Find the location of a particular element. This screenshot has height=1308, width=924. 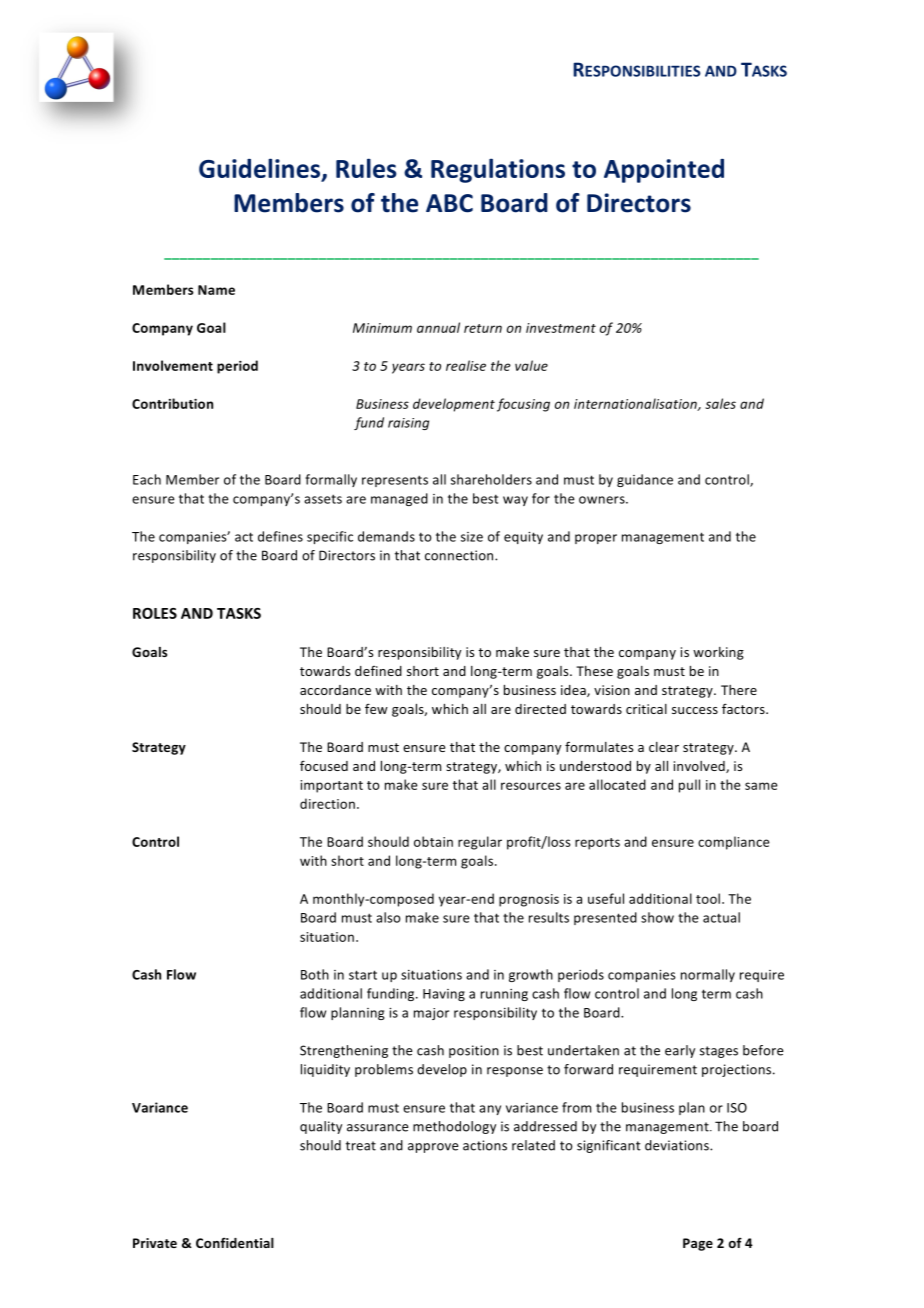

guidance is located at coordinates (645, 480).
